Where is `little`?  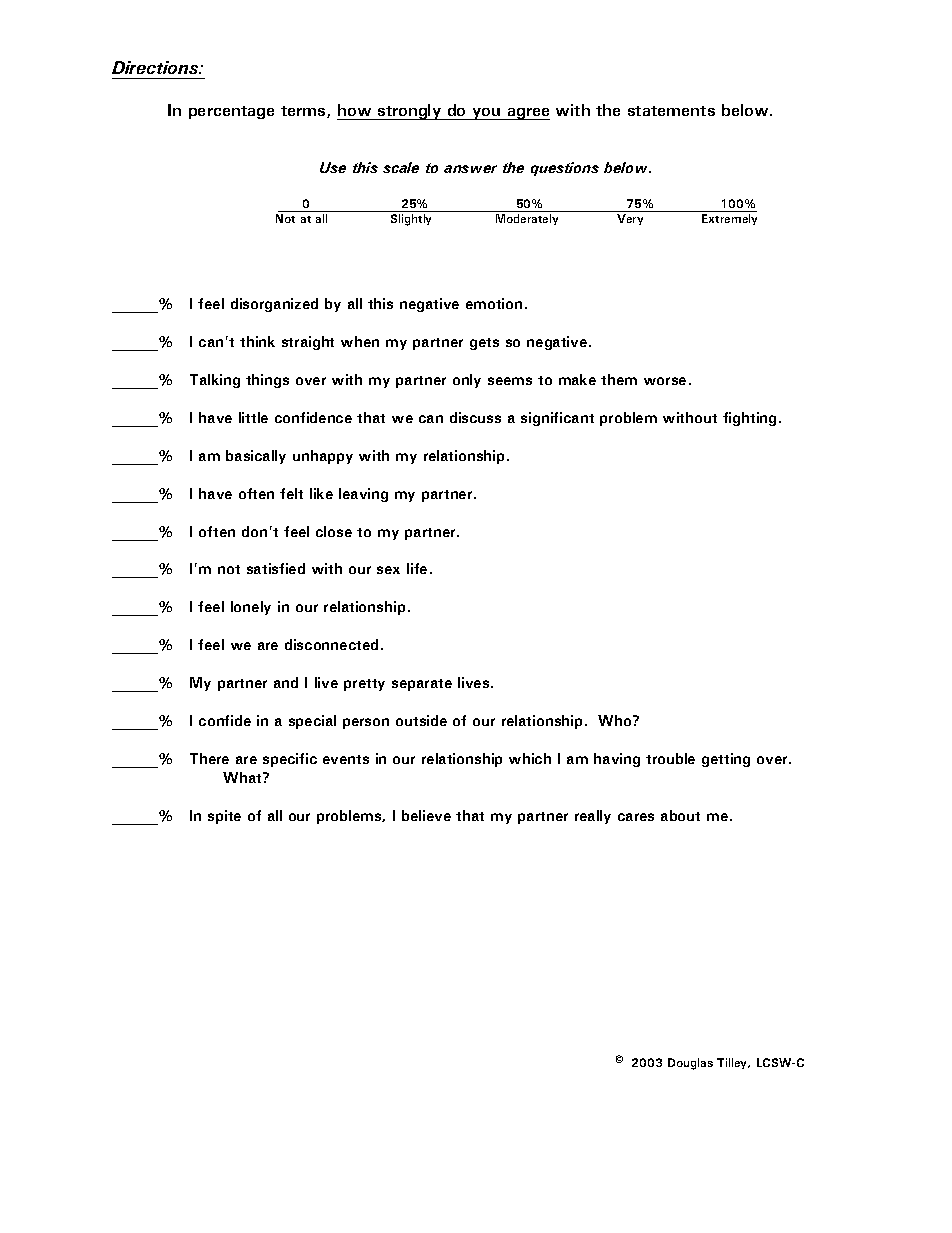 little is located at coordinates (253, 417).
